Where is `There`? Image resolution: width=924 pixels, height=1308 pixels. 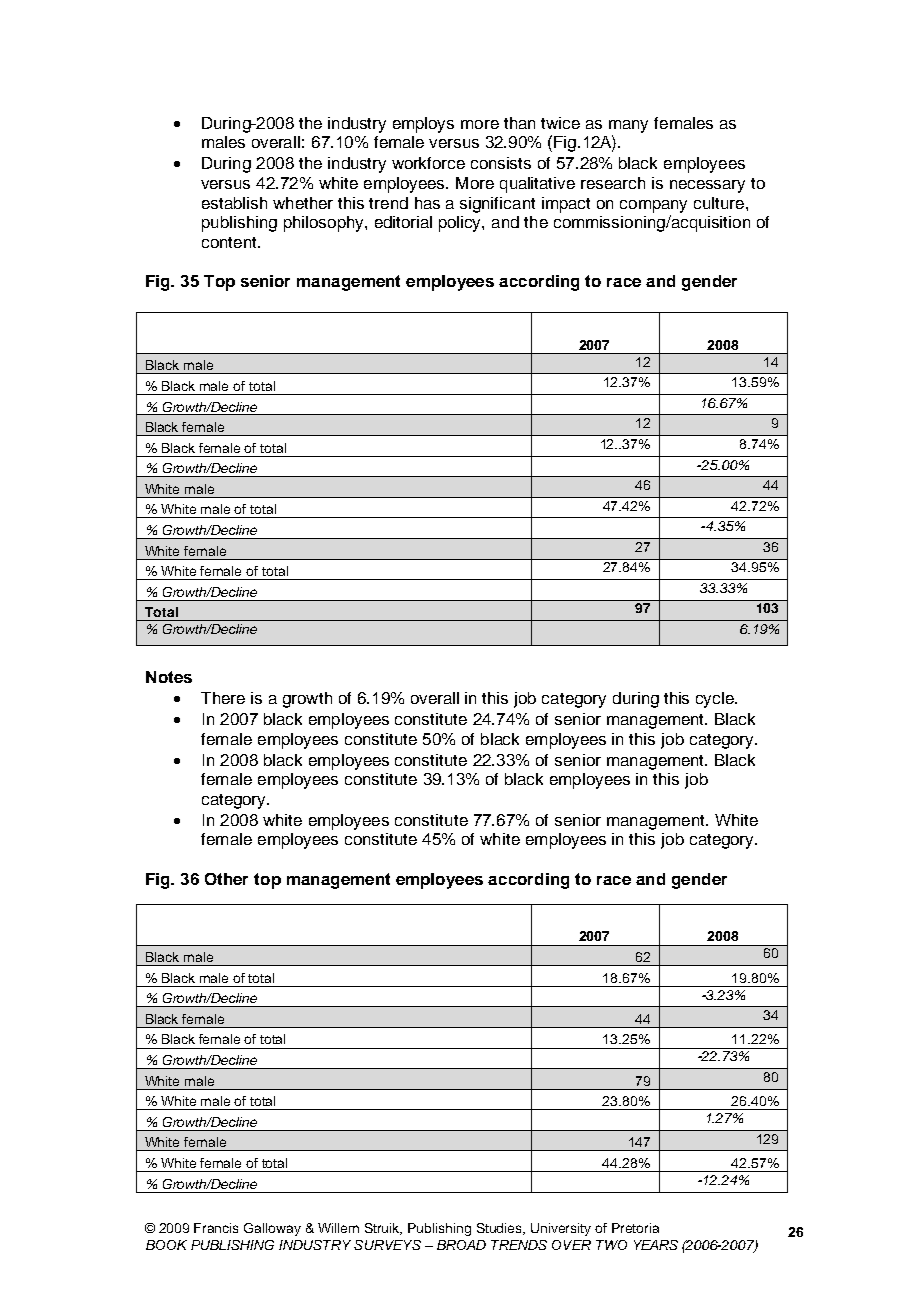 There is located at coordinates (223, 698).
